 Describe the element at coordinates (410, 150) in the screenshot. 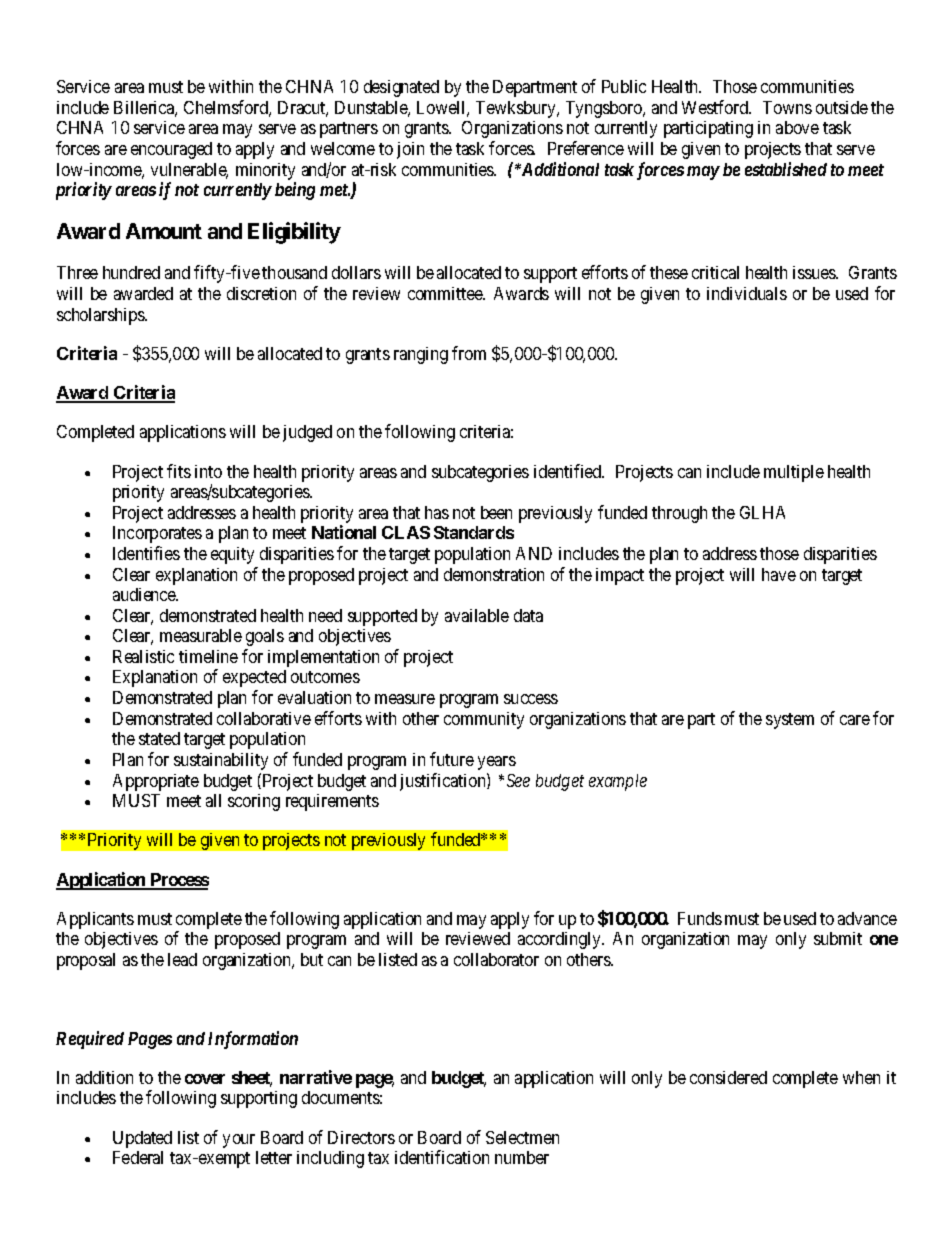

I see `join` at that location.
